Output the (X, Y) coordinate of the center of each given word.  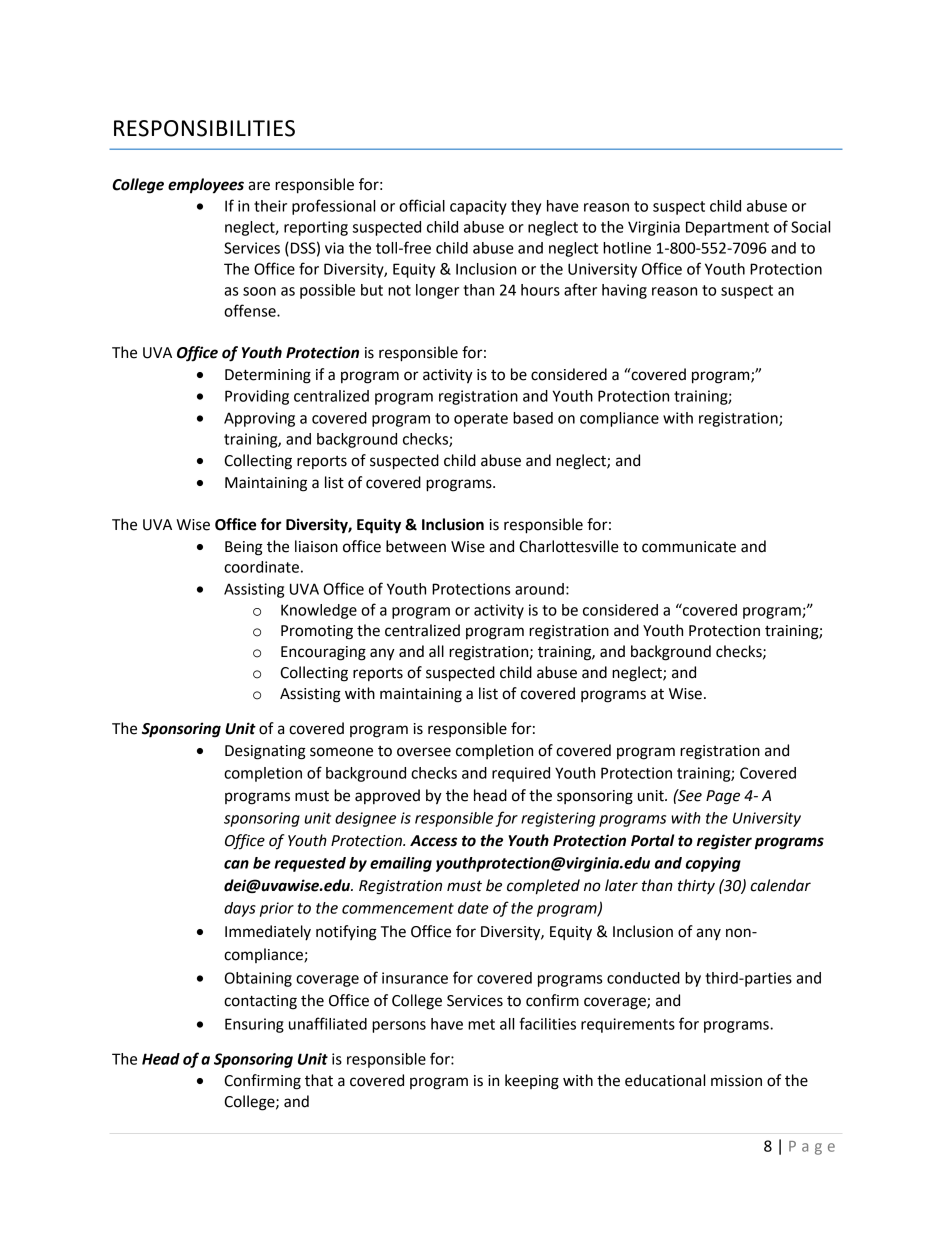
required (521, 774)
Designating (265, 752)
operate (481, 420)
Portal (653, 840)
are (259, 186)
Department (727, 228)
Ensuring (254, 1025)
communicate (689, 547)
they (526, 207)
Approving (259, 419)
